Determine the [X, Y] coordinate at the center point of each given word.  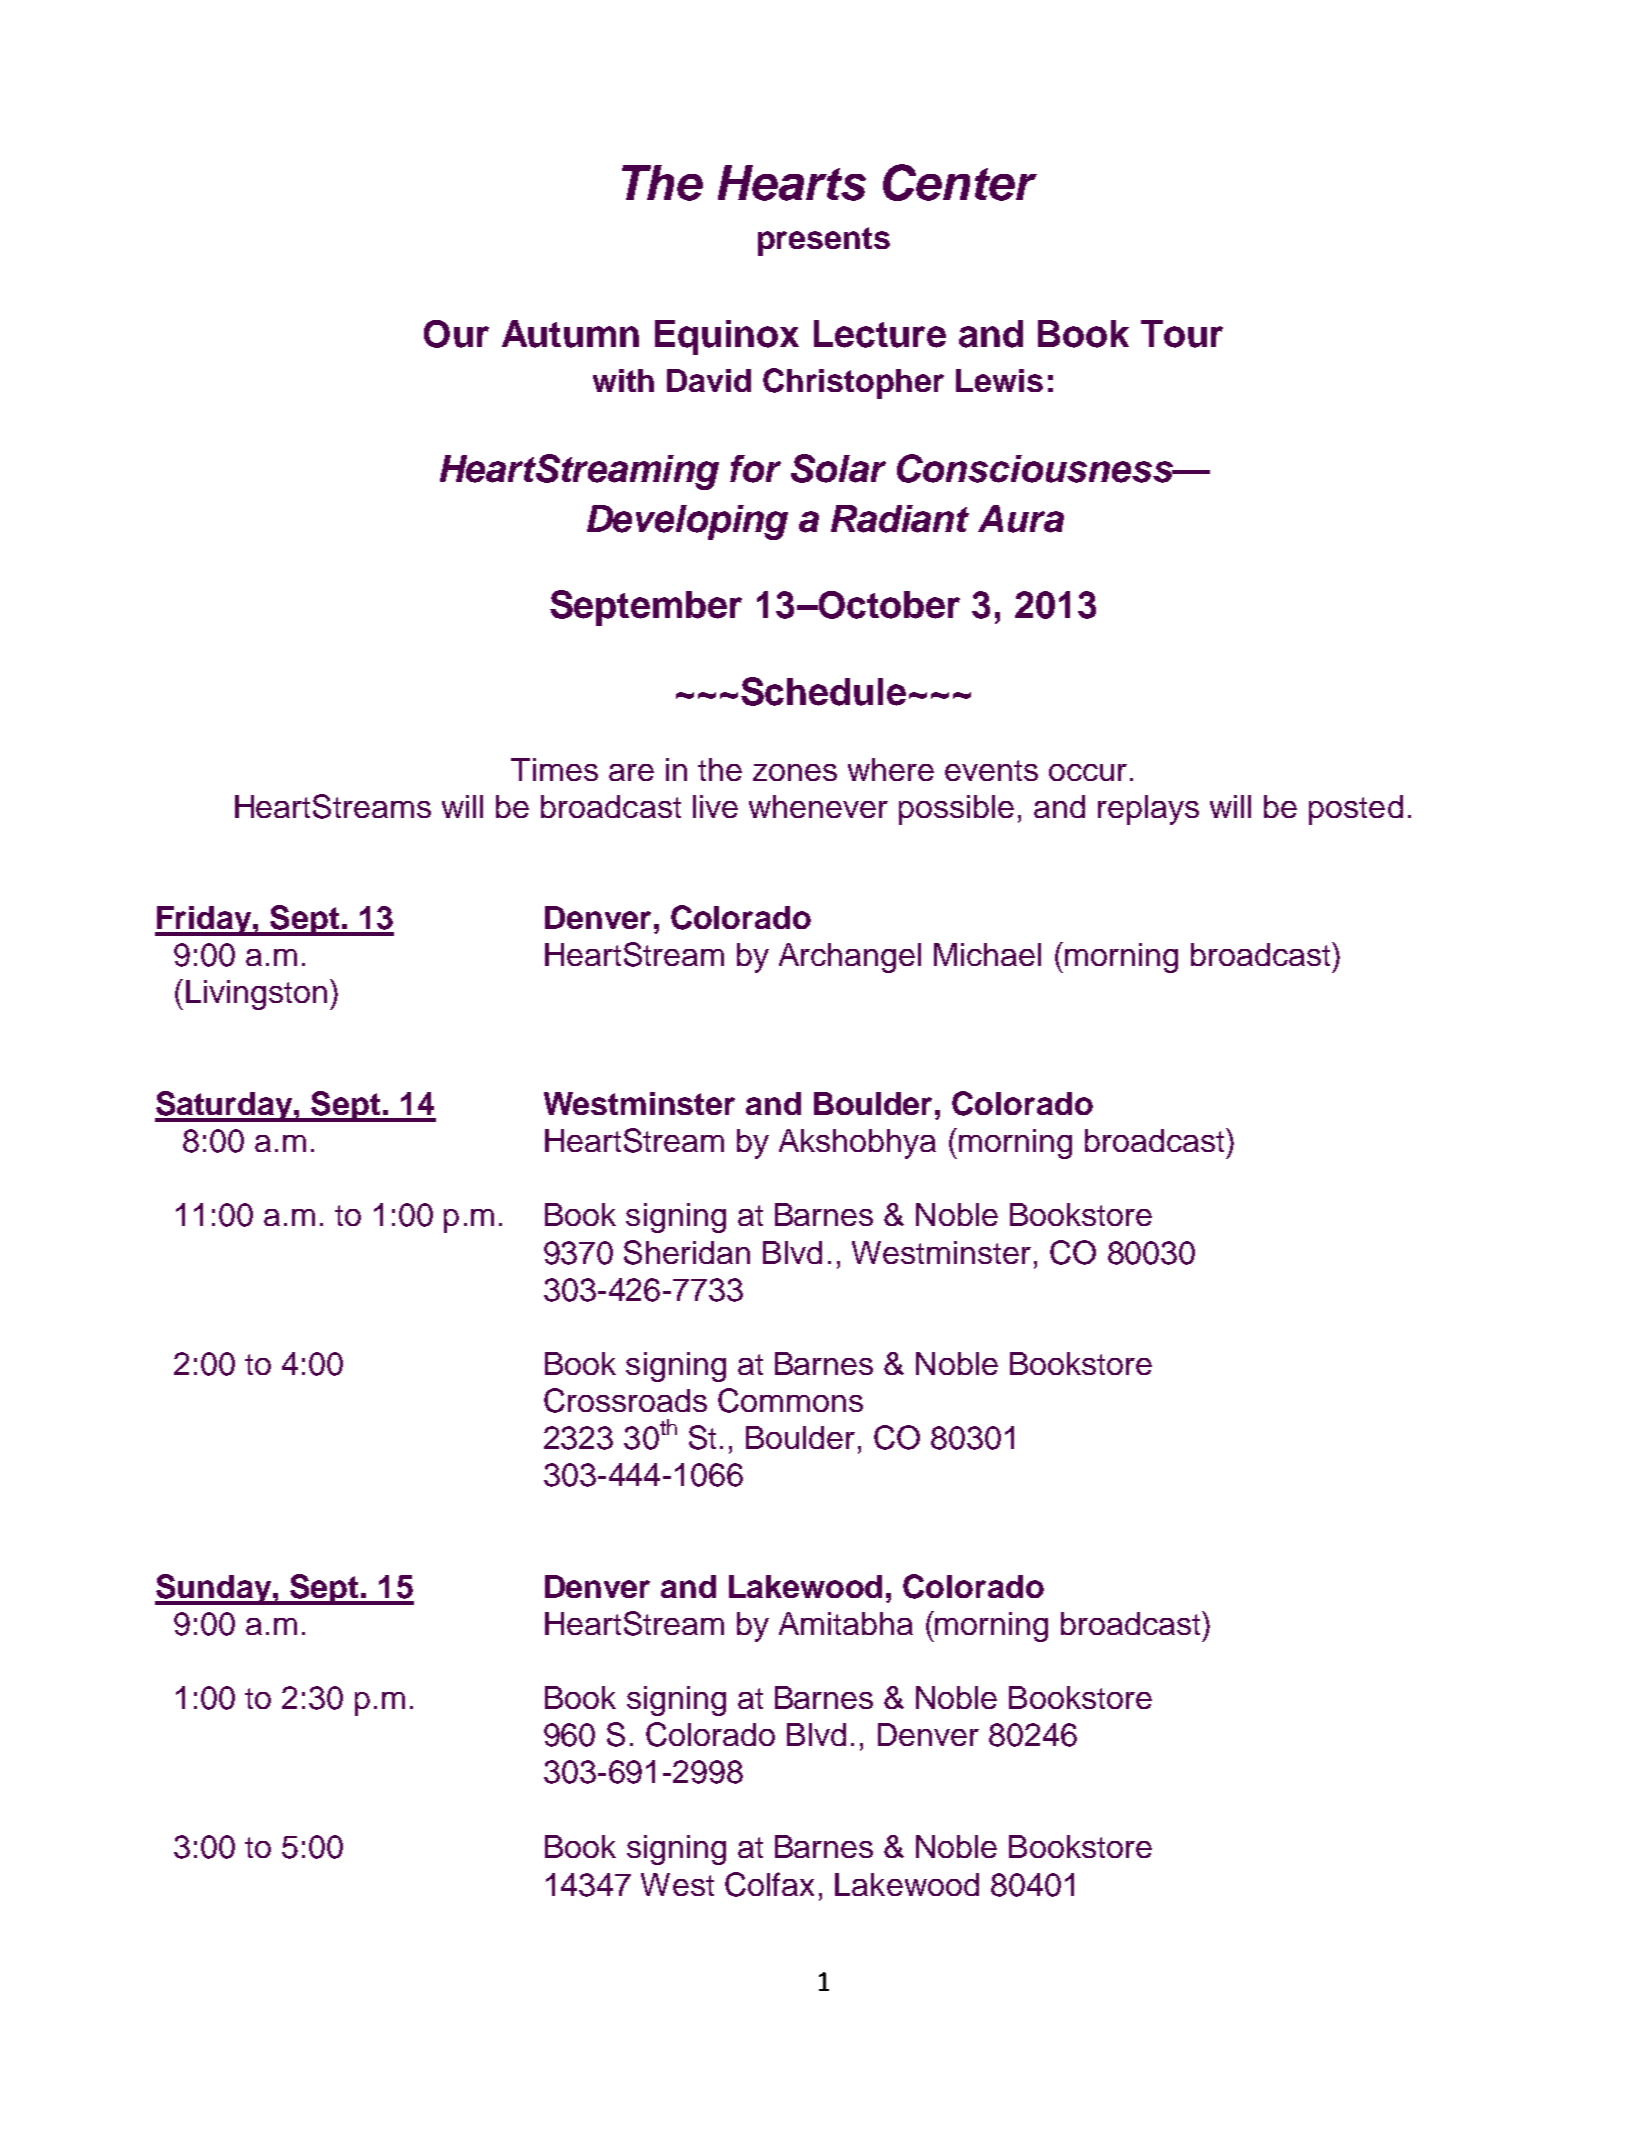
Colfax [769, 1884]
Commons [790, 1400]
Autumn [570, 334]
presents [824, 241]
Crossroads [625, 1400]
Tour [1182, 334]
